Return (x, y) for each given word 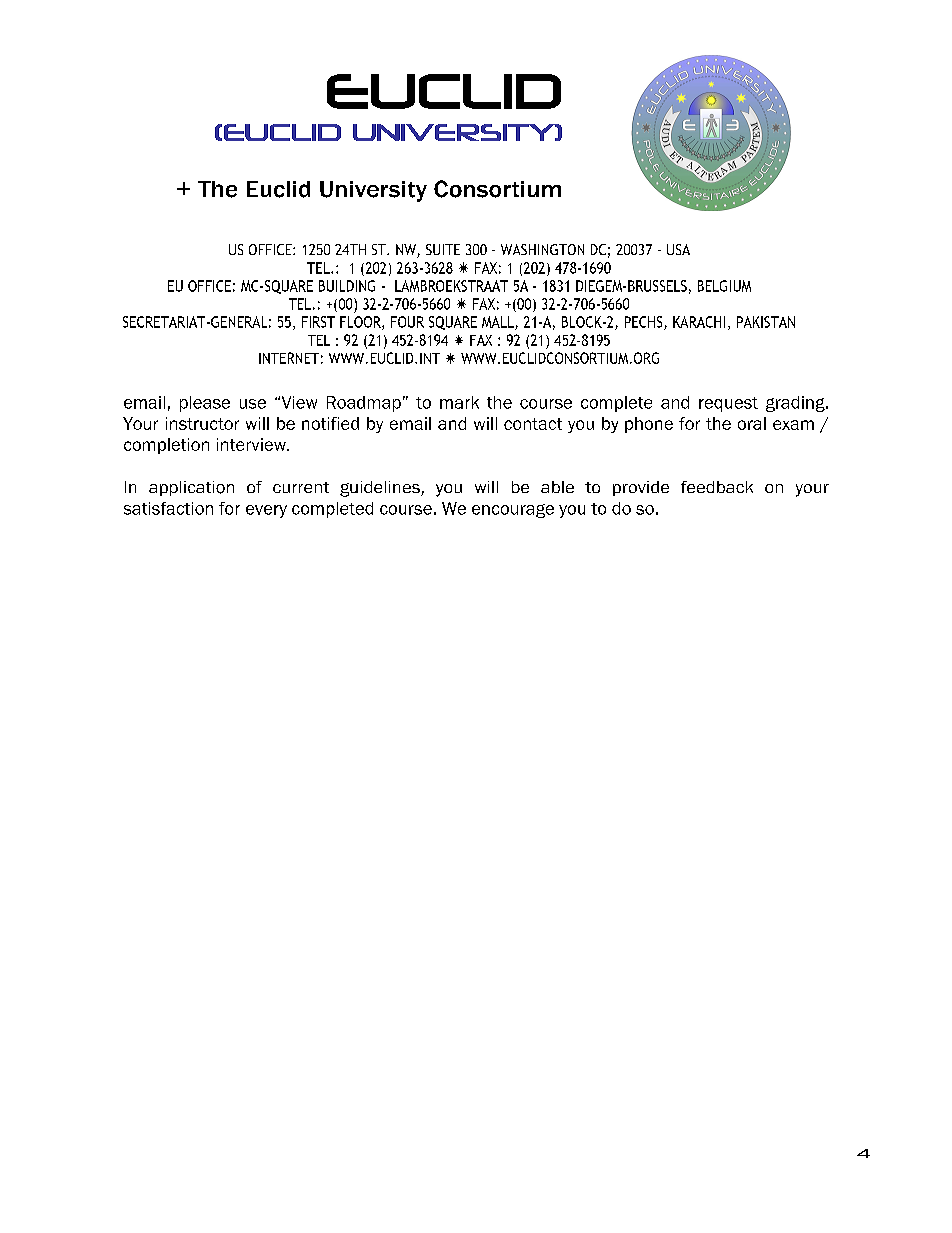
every (266, 511)
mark (459, 402)
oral (752, 423)
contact (533, 424)
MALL (499, 323)
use (253, 404)
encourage (513, 511)
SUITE (443, 249)
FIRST (318, 322)
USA (678, 249)
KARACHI (699, 322)
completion (166, 446)
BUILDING (347, 286)
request (728, 404)
